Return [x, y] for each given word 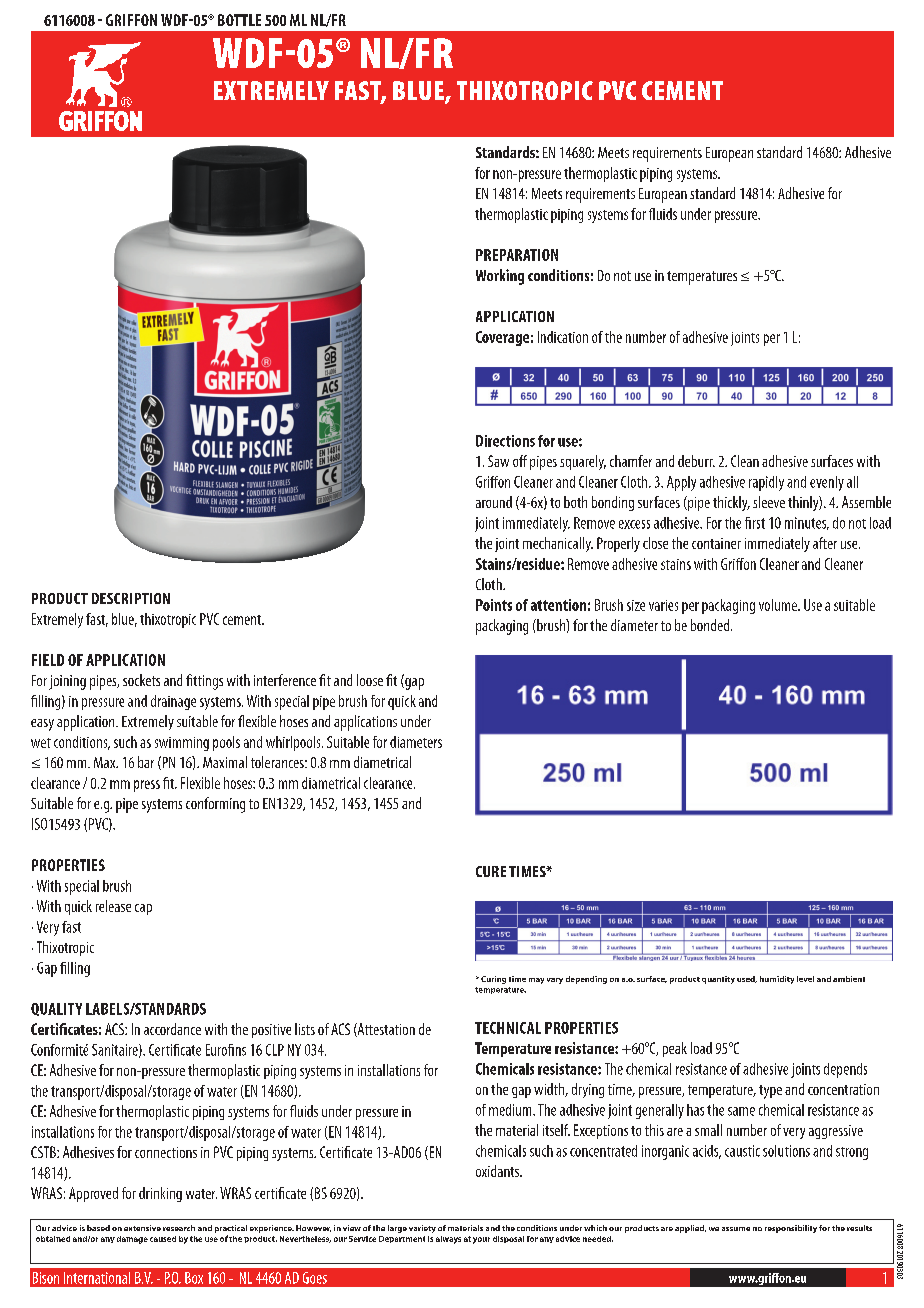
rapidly [766, 483]
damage [132, 1240]
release [113, 906]
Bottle [239, 20]
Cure [491, 871]
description [131, 598]
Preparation [517, 255]
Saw [498, 461]
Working [500, 277]
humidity [777, 980]
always [448, 1240]
